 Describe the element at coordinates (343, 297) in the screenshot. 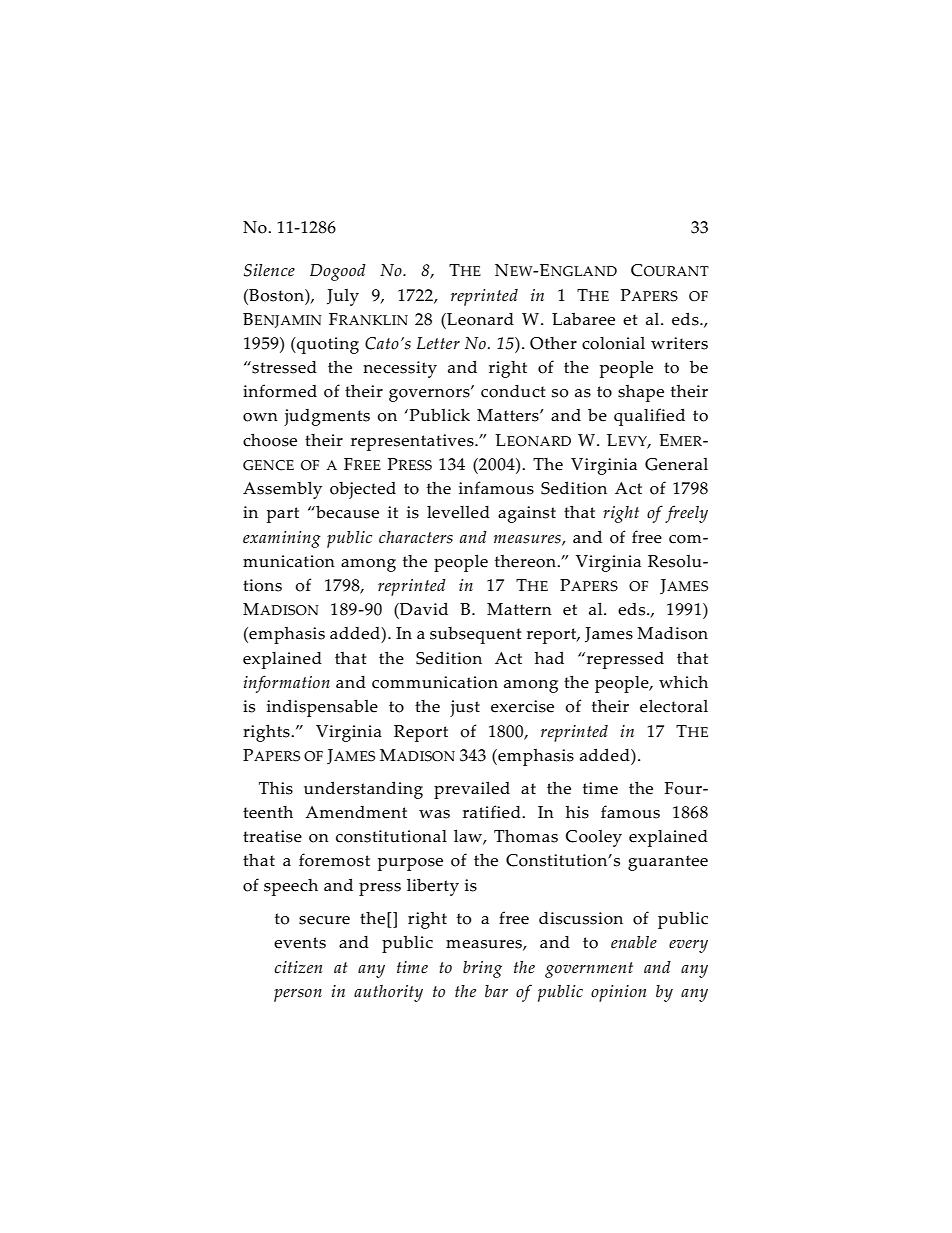

I see `July` at that location.
